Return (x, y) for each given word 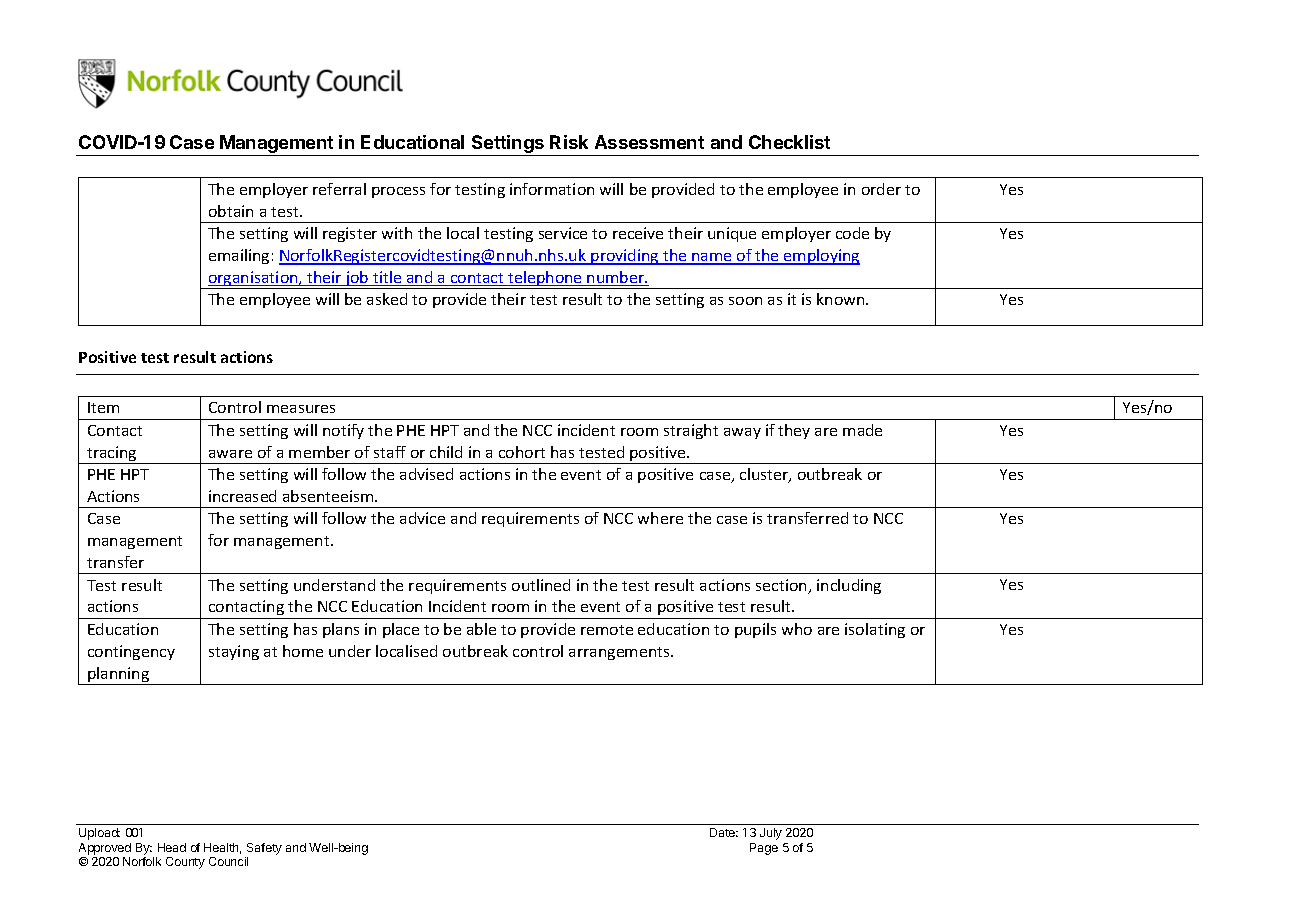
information (552, 189)
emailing (239, 256)
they (794, 431)
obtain (231, 211)
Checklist (789, 142)
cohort (522, 452)
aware (230, 454)
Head (172, 847)
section (782, 586)
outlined (541, 585)
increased (242, 496)
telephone (545, 280)
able (481, 629)
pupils (755, 630)
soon (745, 301)
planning (119, 676)
